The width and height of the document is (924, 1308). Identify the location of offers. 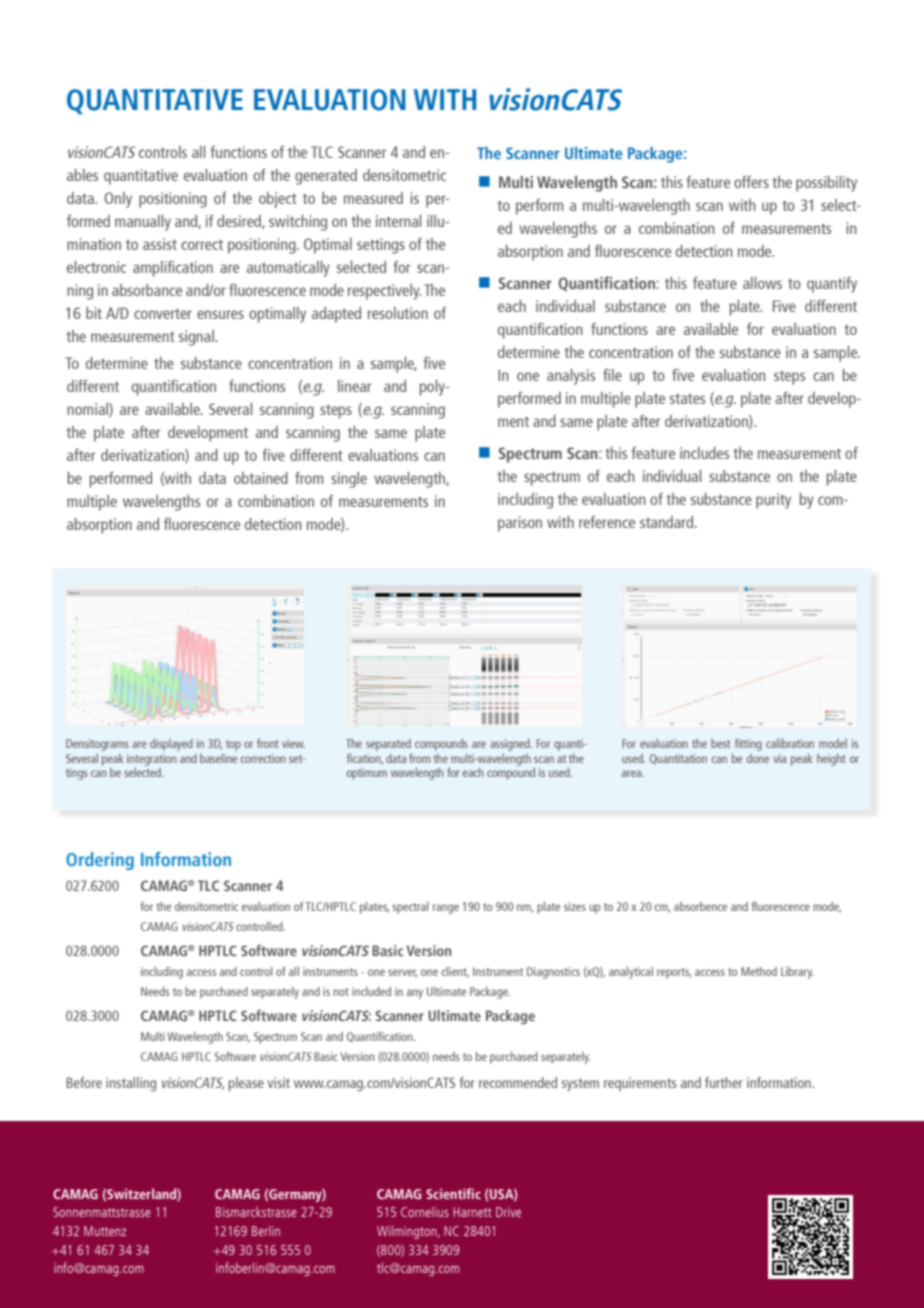
(751, 182).
